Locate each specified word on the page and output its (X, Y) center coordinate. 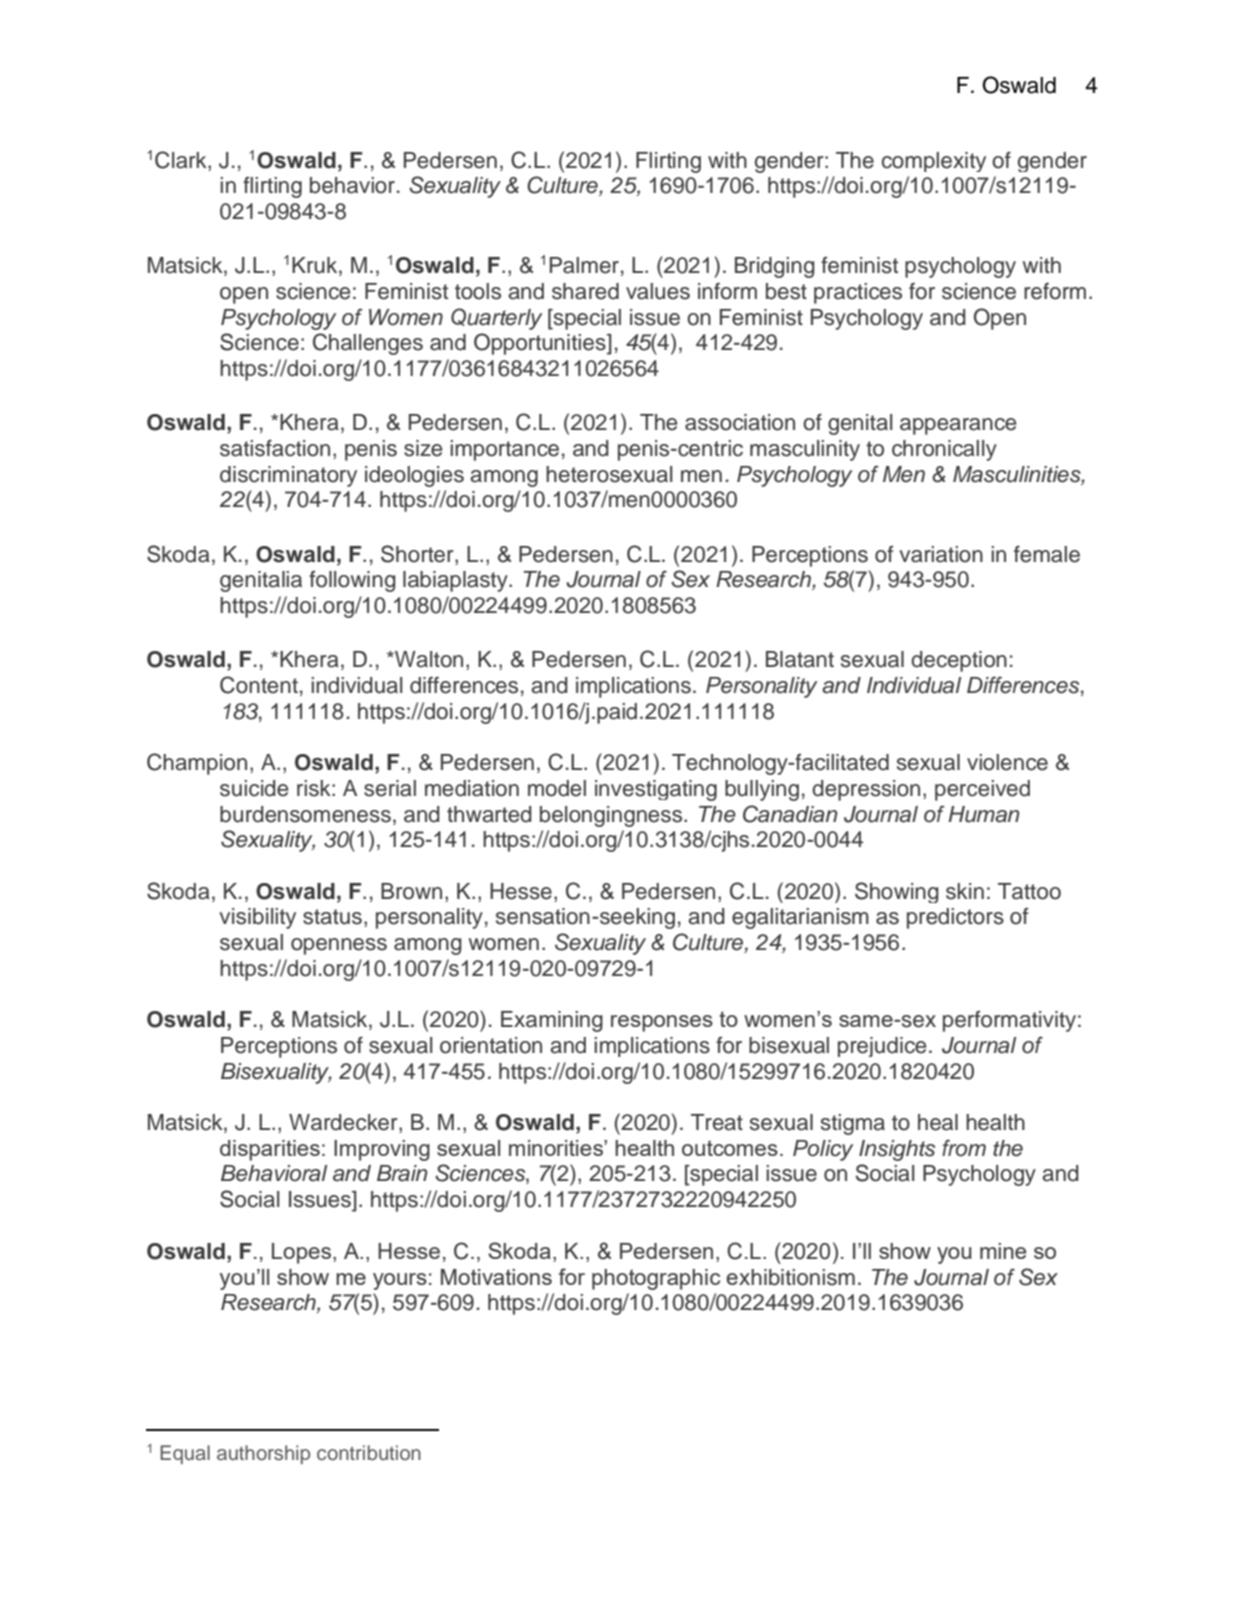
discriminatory (288, 476)
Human (983, 814)
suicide (254, 788)
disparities (270, 1150)
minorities (557, 1148)
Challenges (368, 344)
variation (941, 554)
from (964, 1148)
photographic (656, 1279)
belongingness (612, 816)
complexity (934, 162)
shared (585, 291)
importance (504, 450)
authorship (263, 1454)
